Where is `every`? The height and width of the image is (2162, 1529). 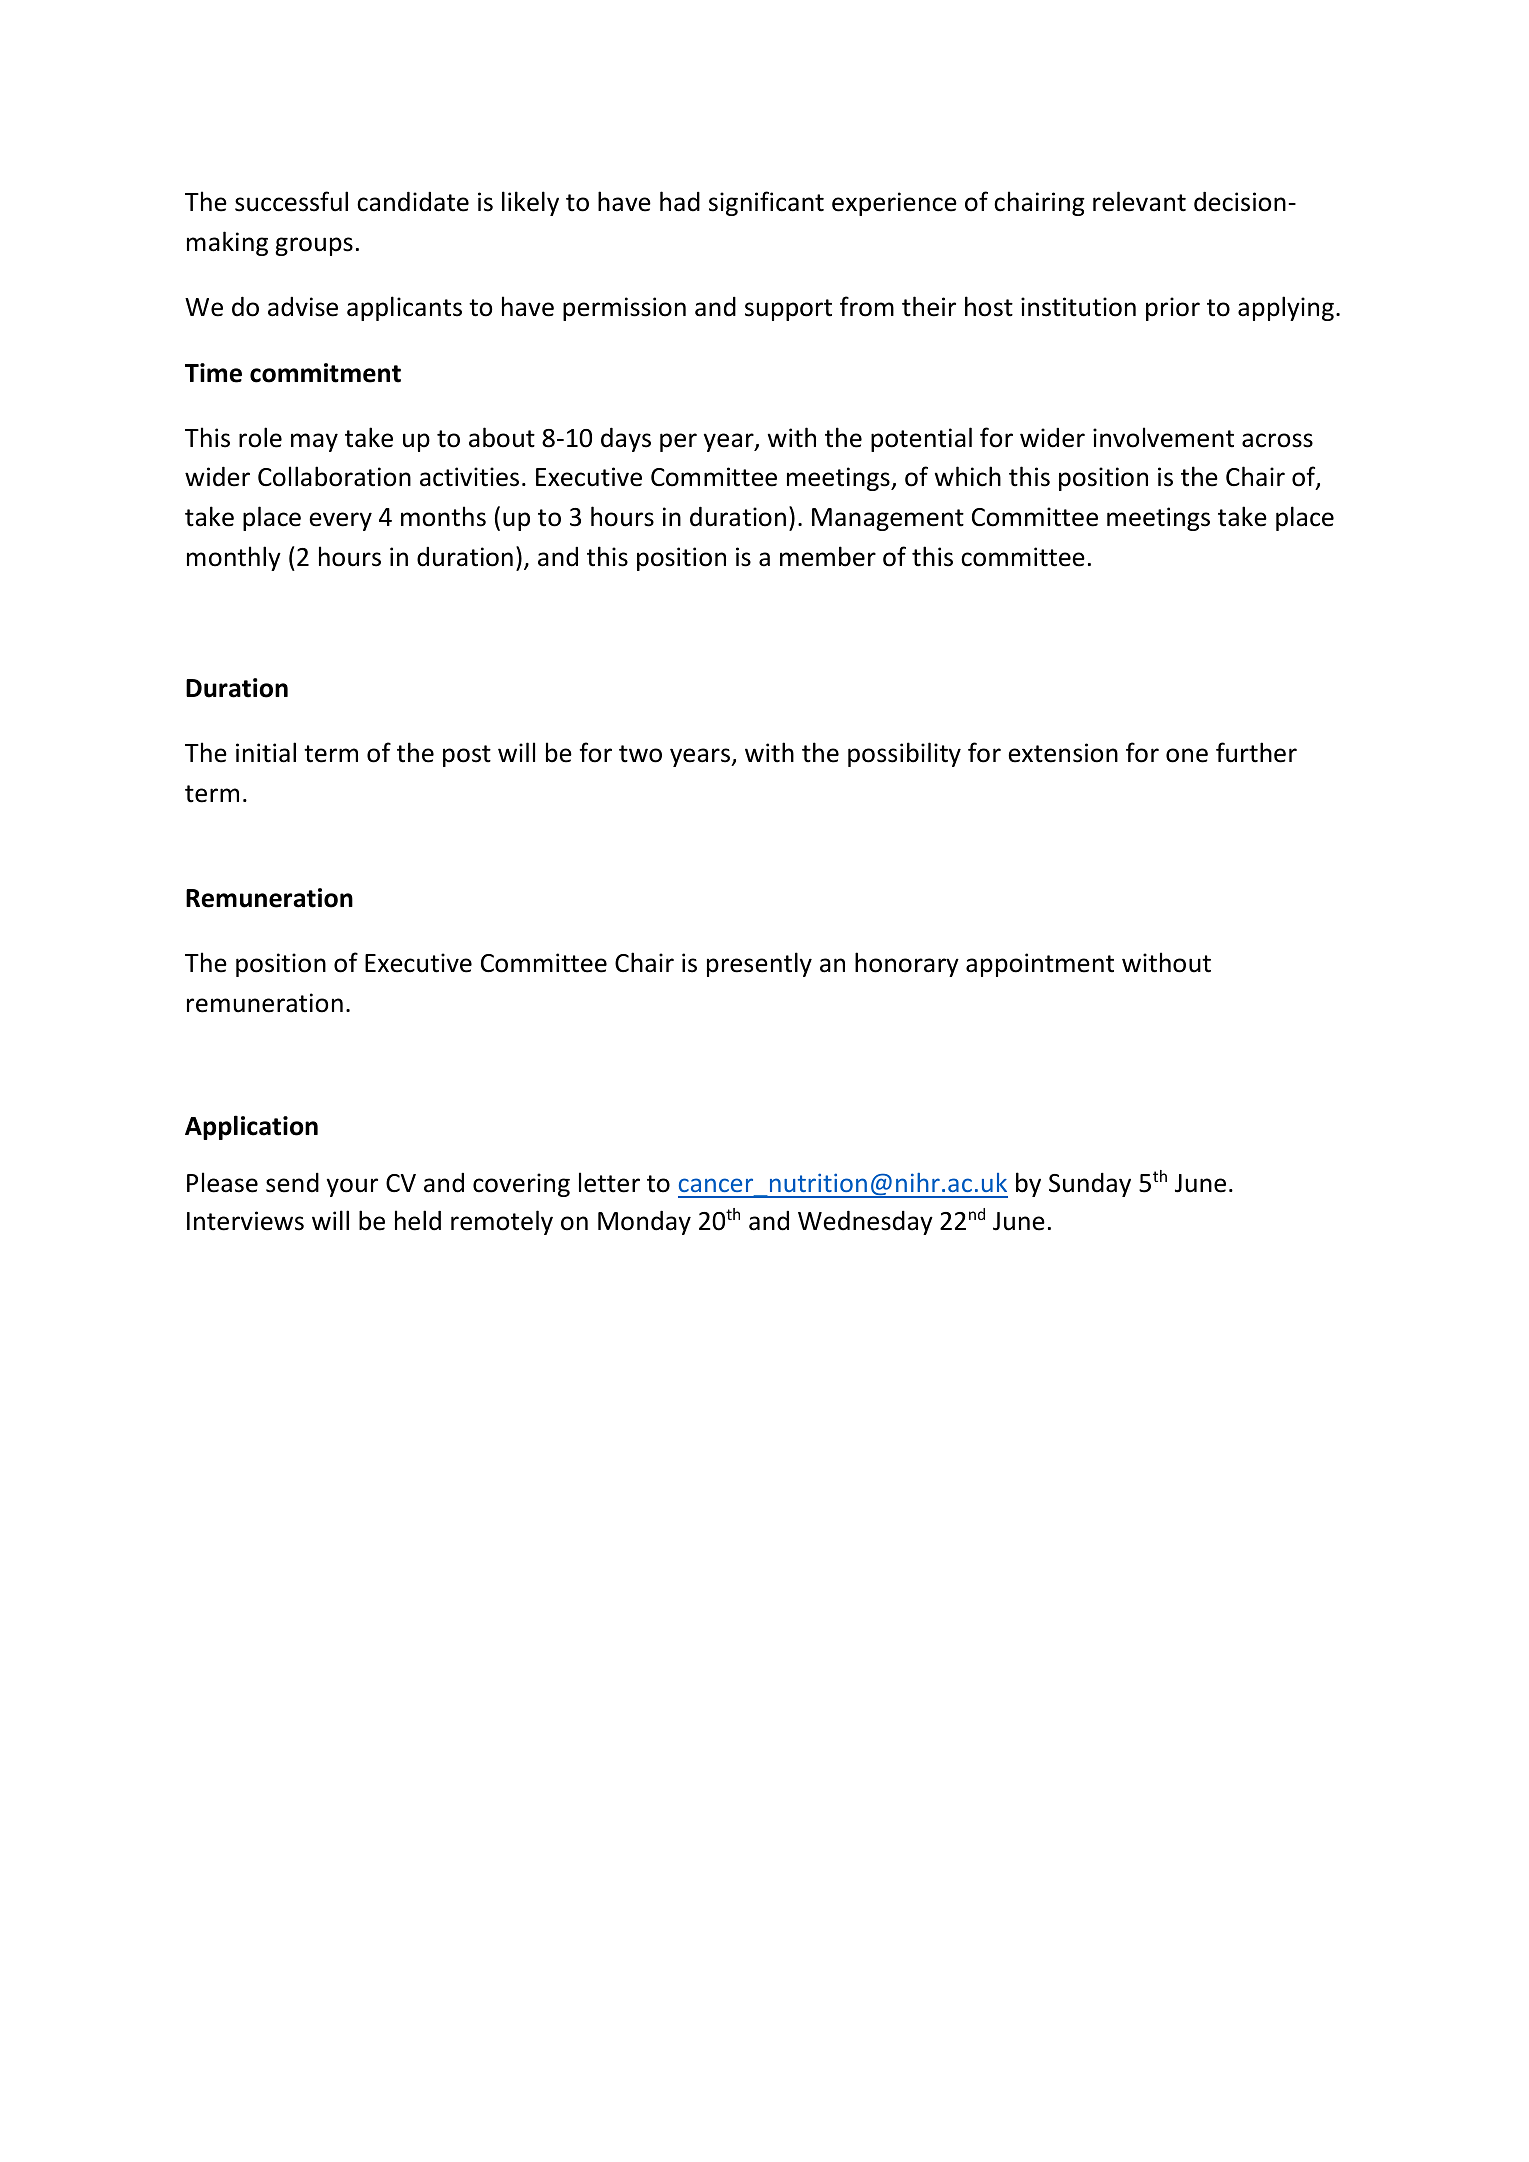 every is located at coordinates (340, 521).
